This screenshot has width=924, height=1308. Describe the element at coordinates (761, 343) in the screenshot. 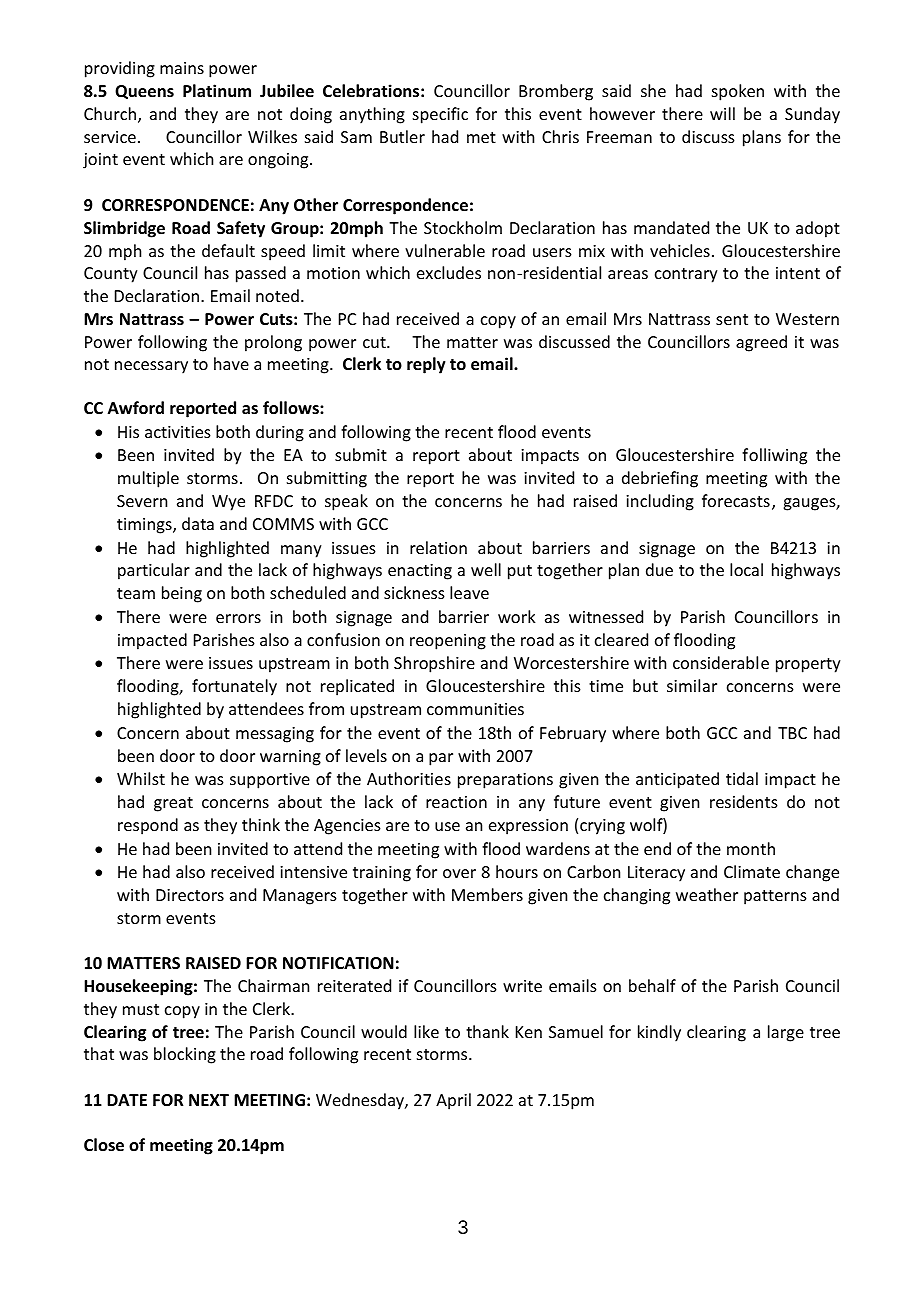

I see `agreed` at that location.
